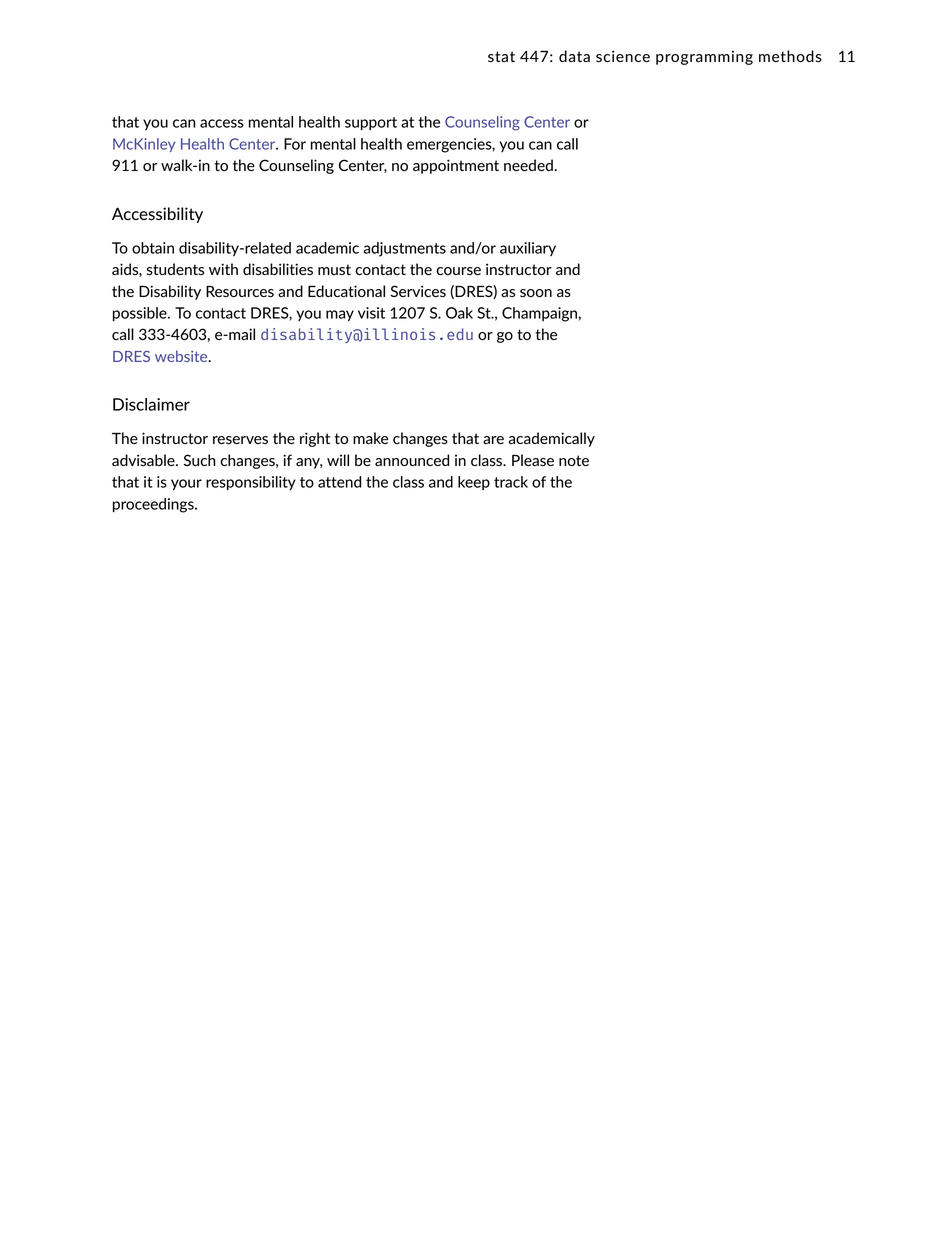 Image resolution: width=952 pixels, height=1233 pixels. What do you see at coordinates (371, 124) in the screenshot?
I see `support` at bounding box center [371, 124].
